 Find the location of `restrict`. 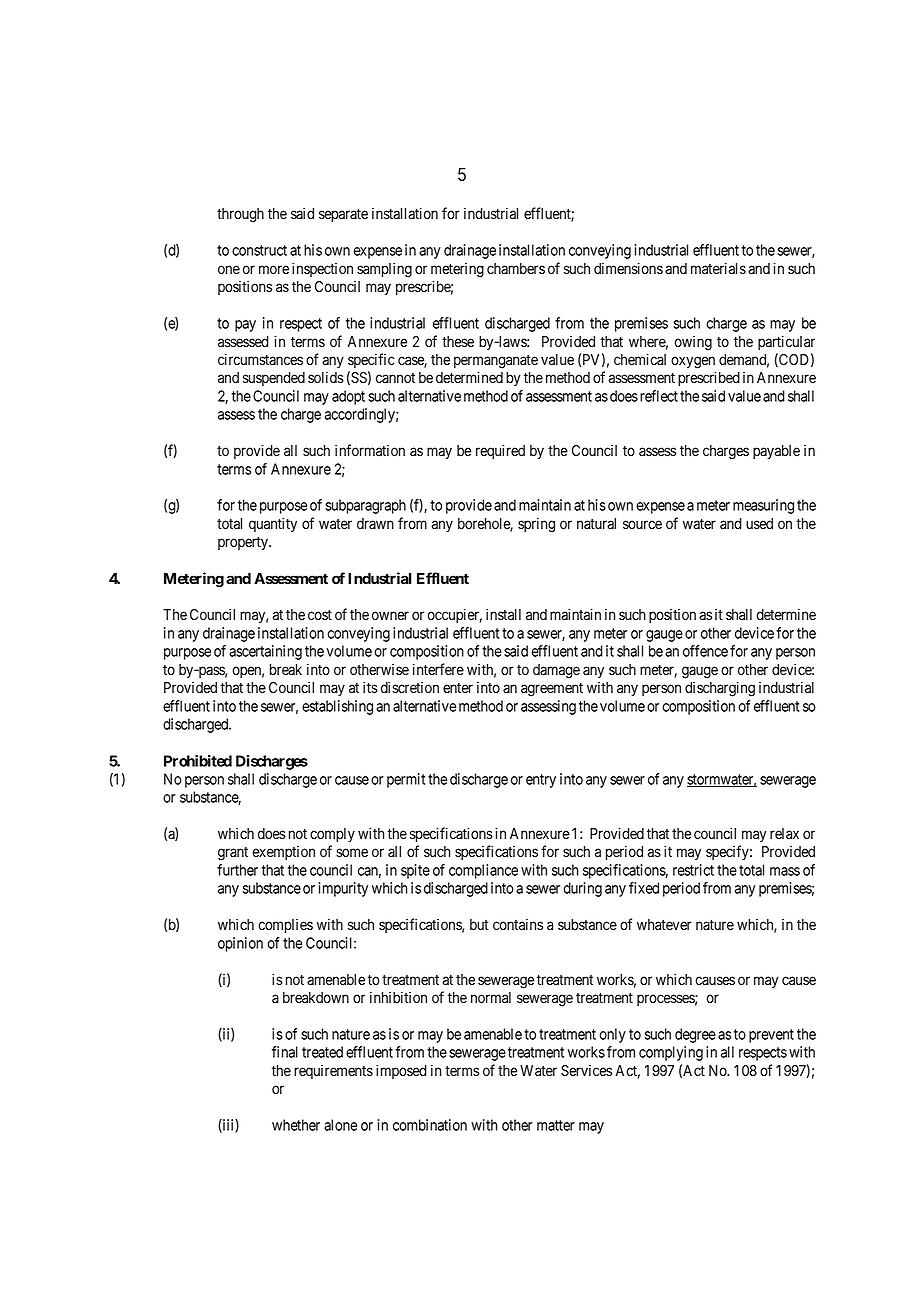

restrict is located at coordinates (693, 870).
